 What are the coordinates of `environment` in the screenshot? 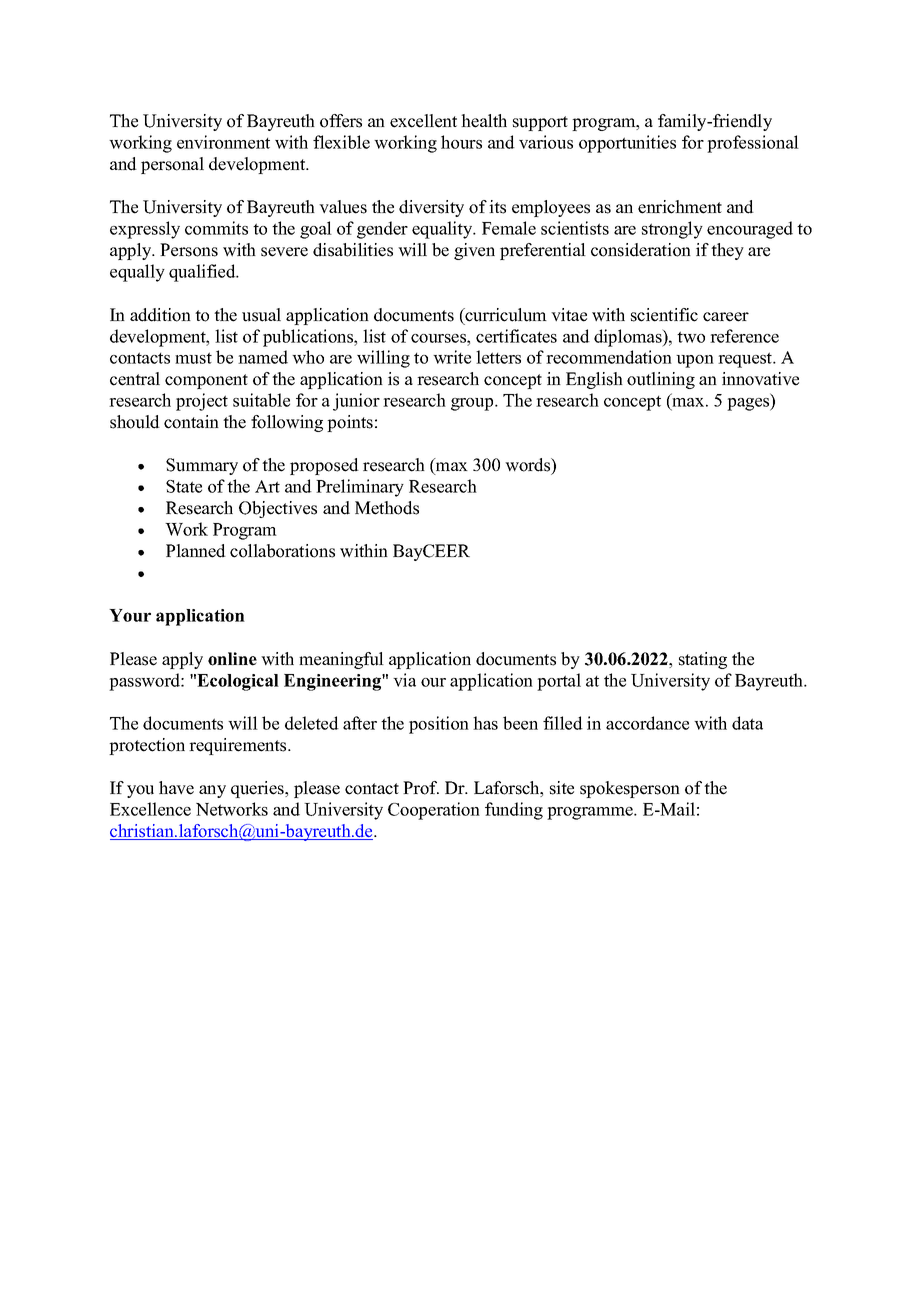 It's located at (223, 142).
